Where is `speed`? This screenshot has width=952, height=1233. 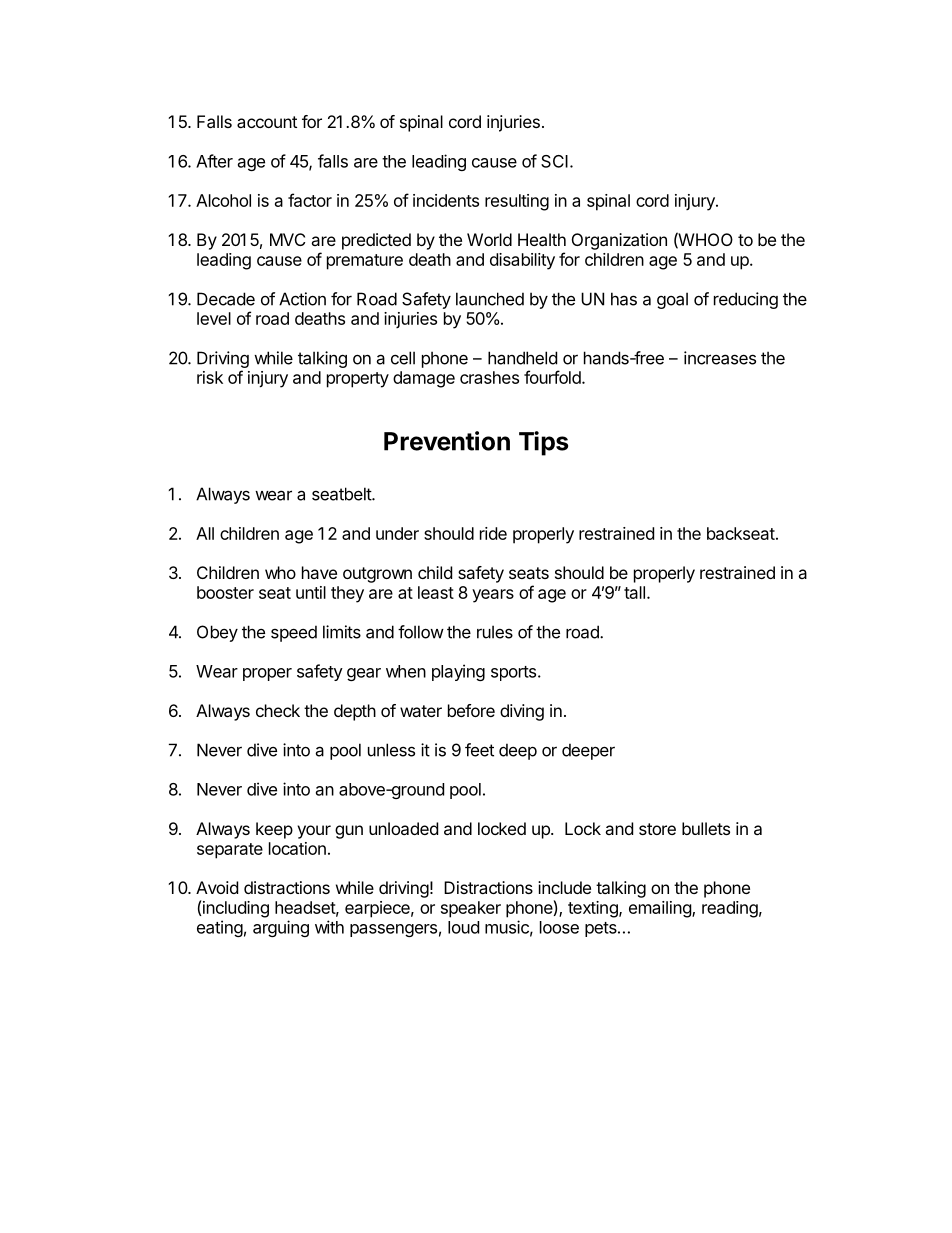
speed is located at coordinates (294, 633).
